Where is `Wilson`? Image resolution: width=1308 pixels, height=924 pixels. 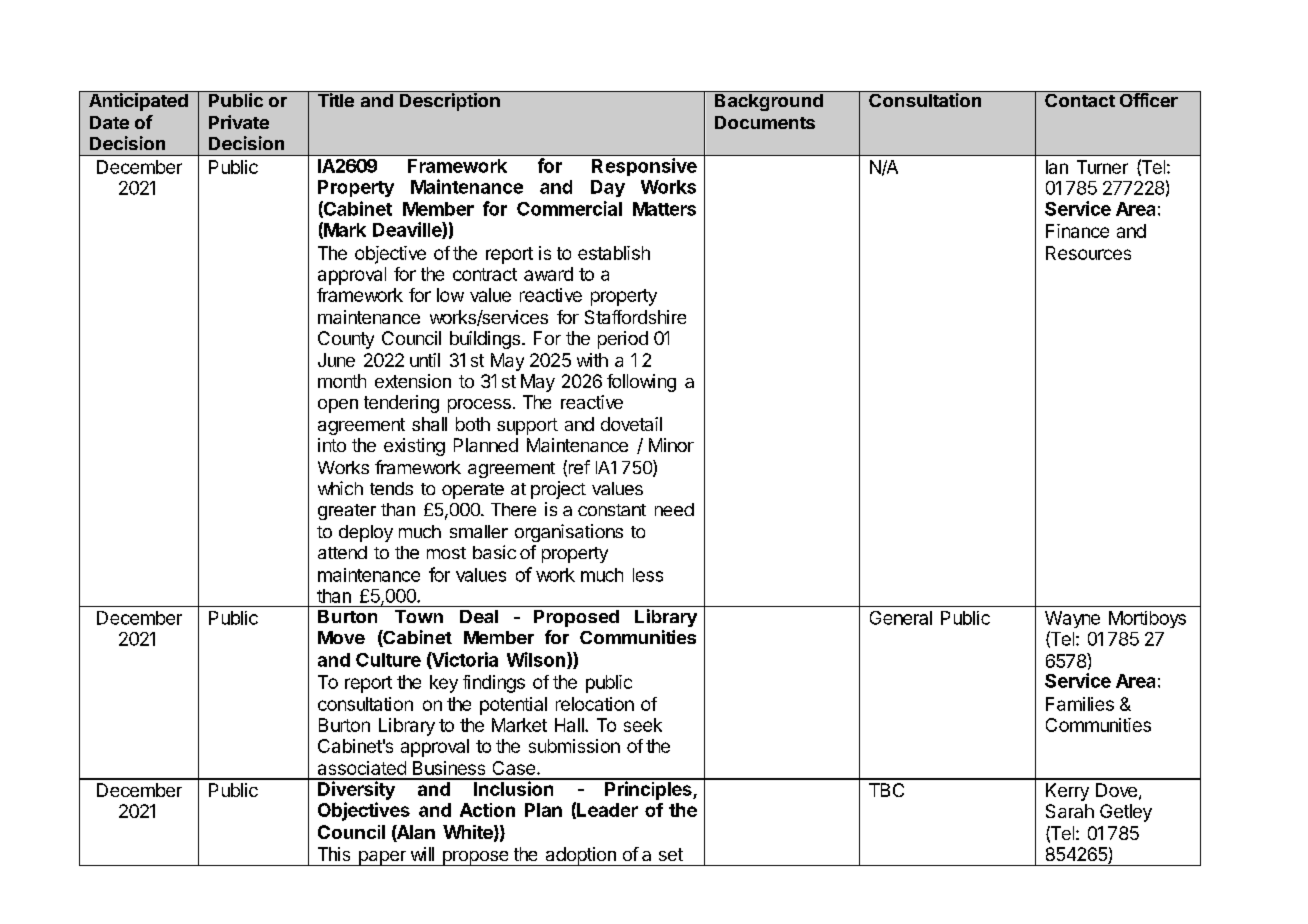 Wilson is located at coordinates (536, 659).
